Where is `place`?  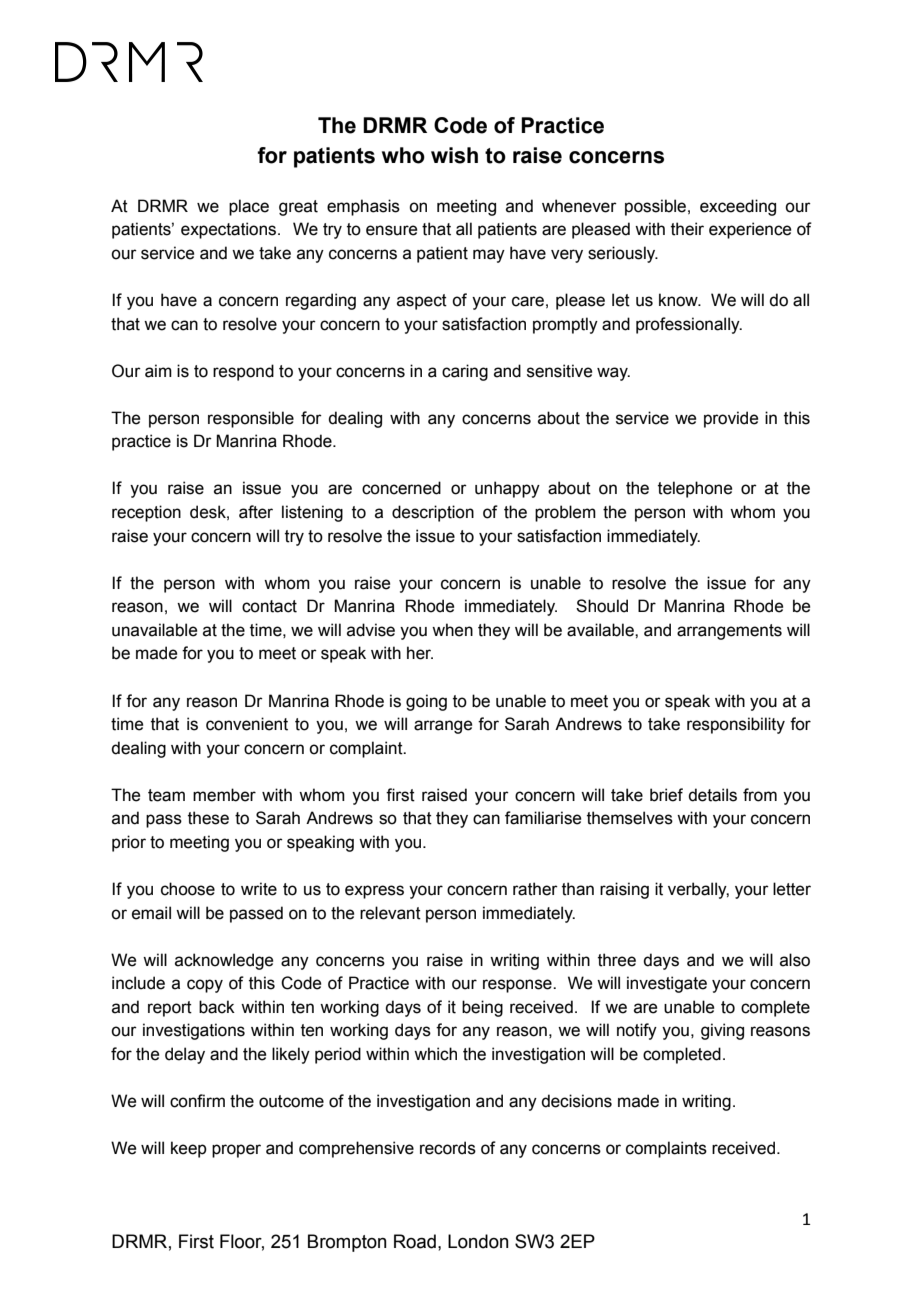 place is located at coordinates (249, 207).
